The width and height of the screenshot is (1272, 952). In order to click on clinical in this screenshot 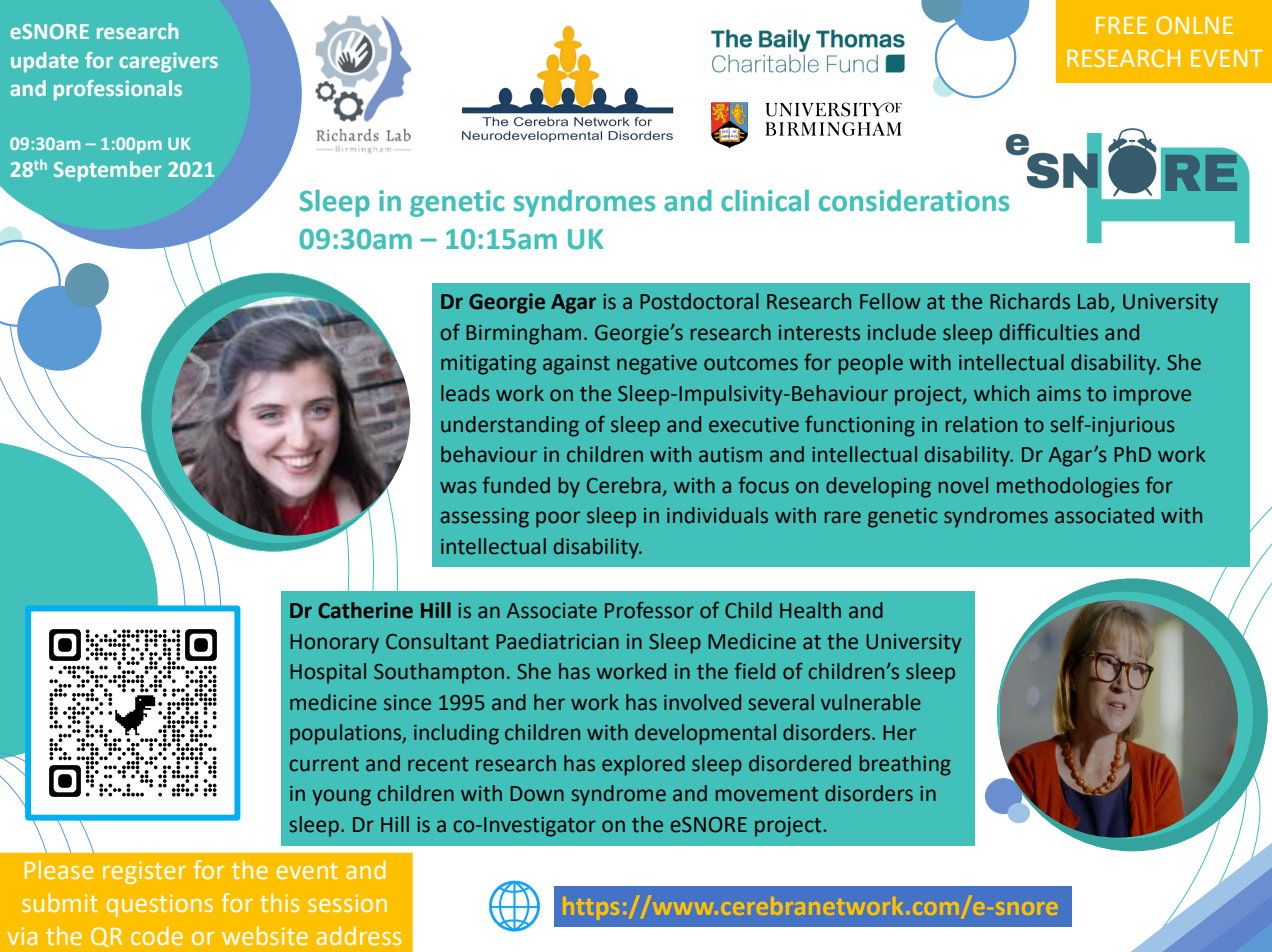, I will do `click(765, 201)`.
